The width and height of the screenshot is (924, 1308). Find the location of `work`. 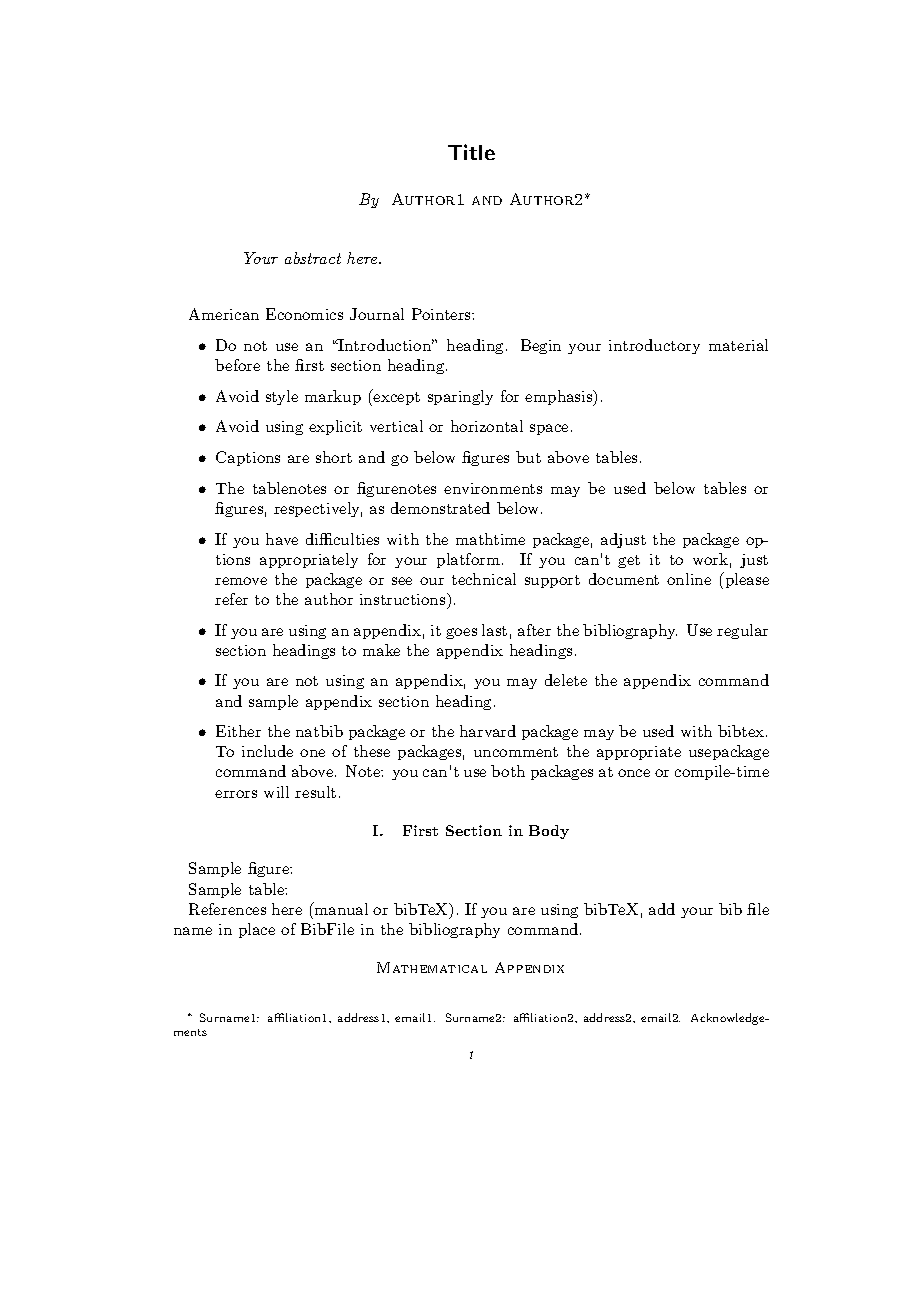

work is located at coordinates (710, 559).
